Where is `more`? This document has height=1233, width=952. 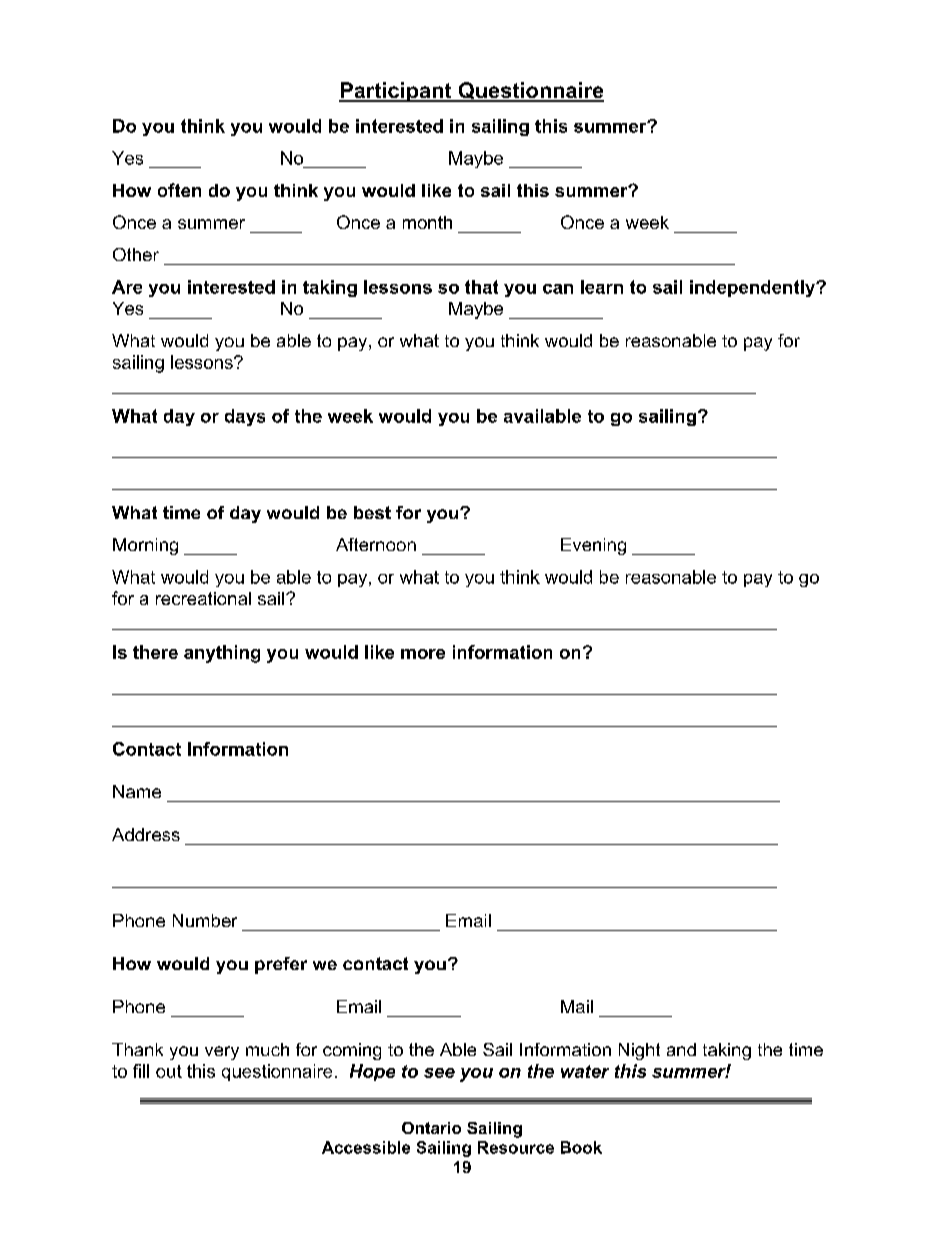 more is located at coordinates (423, 654).
